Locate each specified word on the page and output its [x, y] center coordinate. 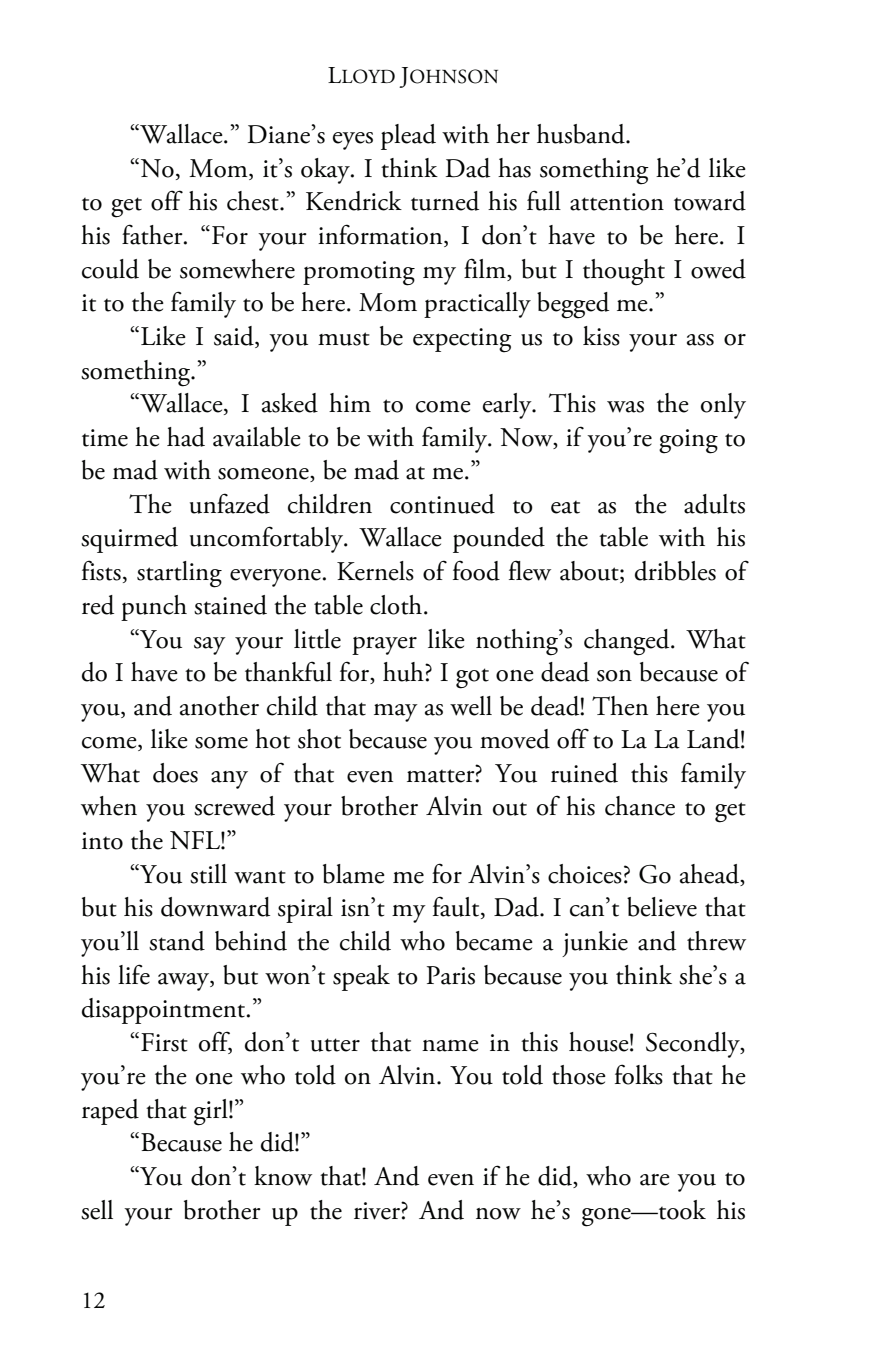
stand [177, 941]
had [186, 437]
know [283, 1176]
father [153, 234]
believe [662, 907]
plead [408, 137]
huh [404, 672]
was [625, 407]
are [655, 1180]
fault [457, 907]
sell [97, 1210]
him [350, 402]
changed [628, 642]
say [210, 646]
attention [617, 202]
